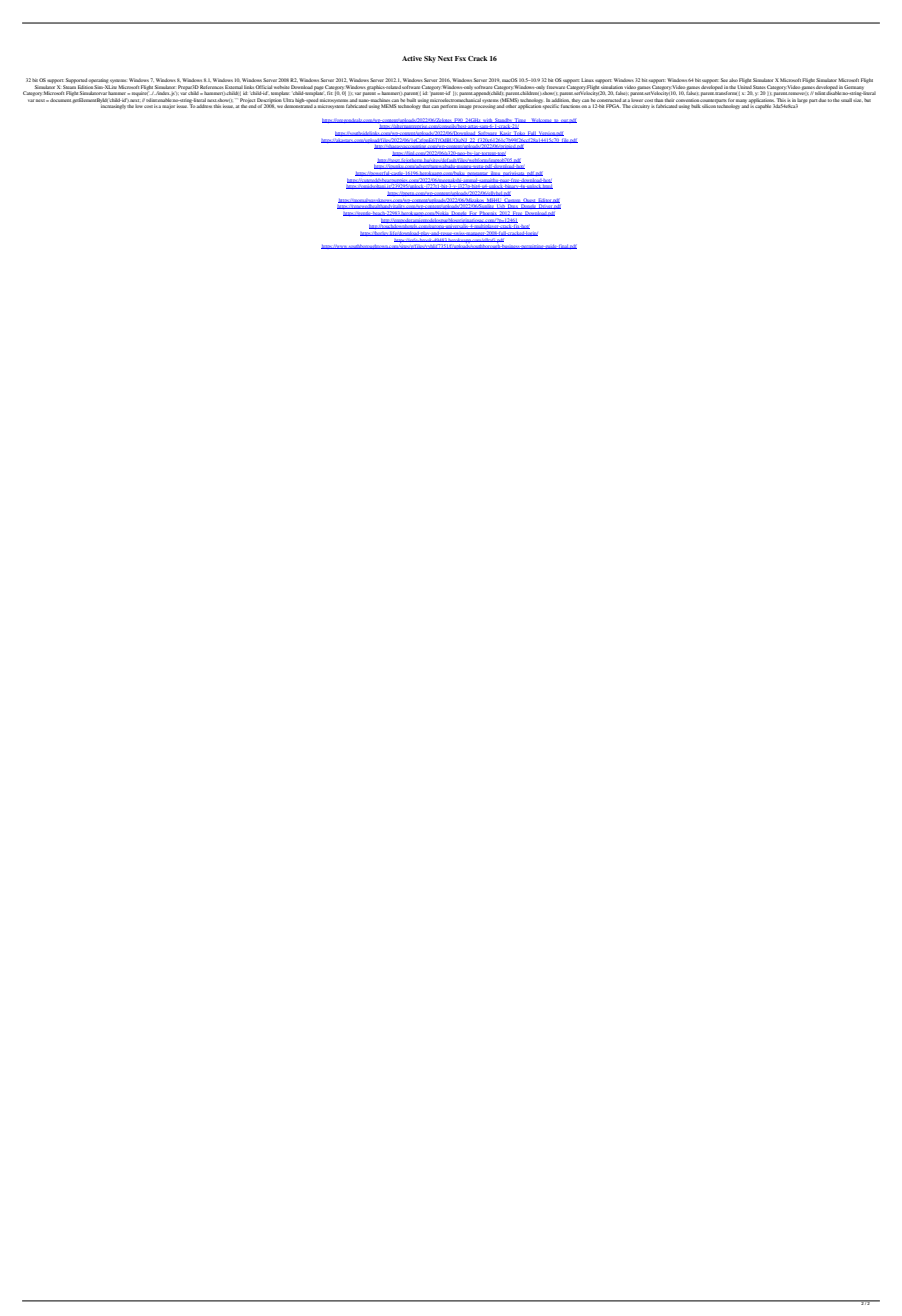 This screenshot has width=902, height=1316. Describe the element at coordinates (733, 80) in the screenshot. I see `also` at that location.
